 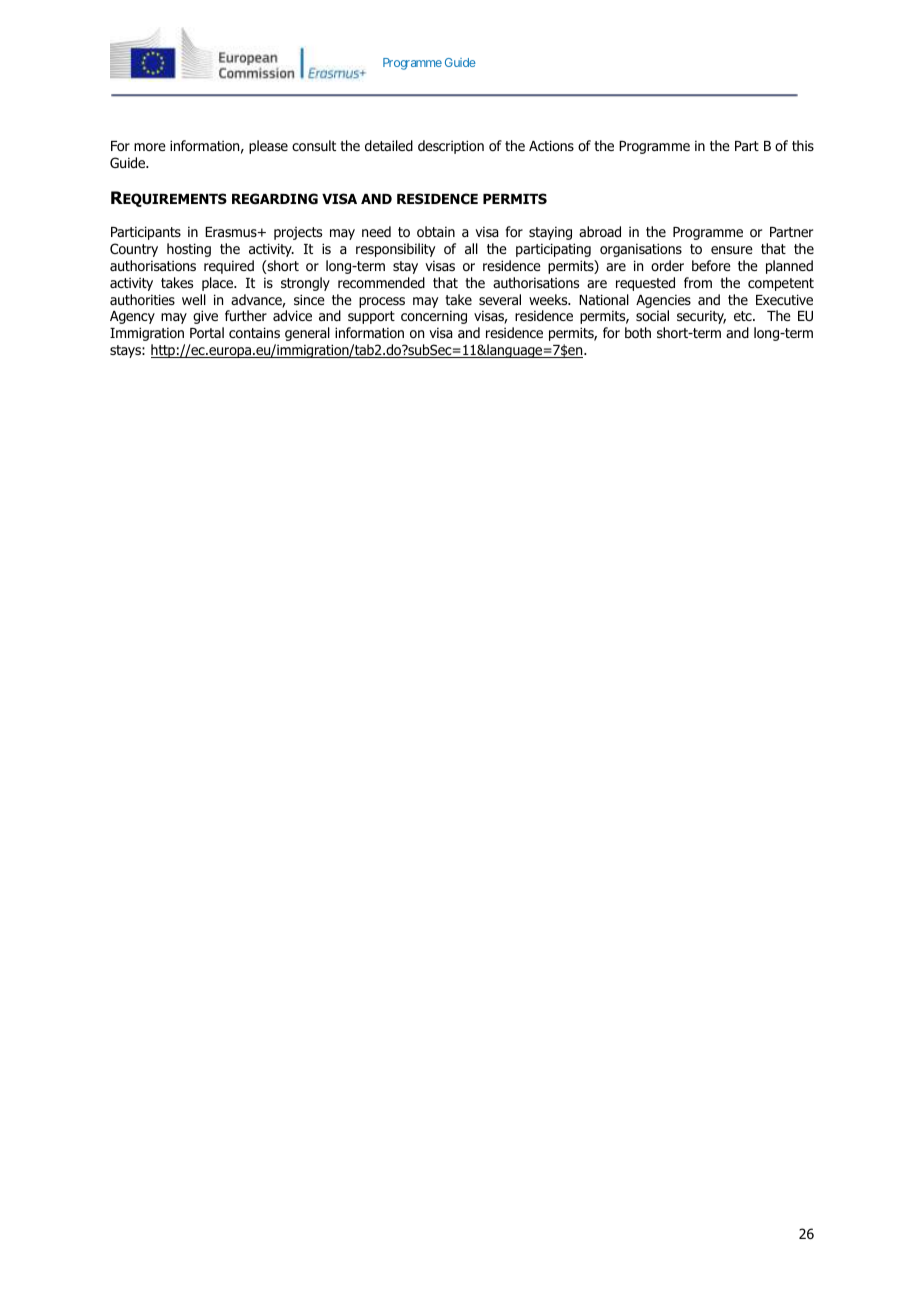 I want to click on place, so click(x=219, y=284).
